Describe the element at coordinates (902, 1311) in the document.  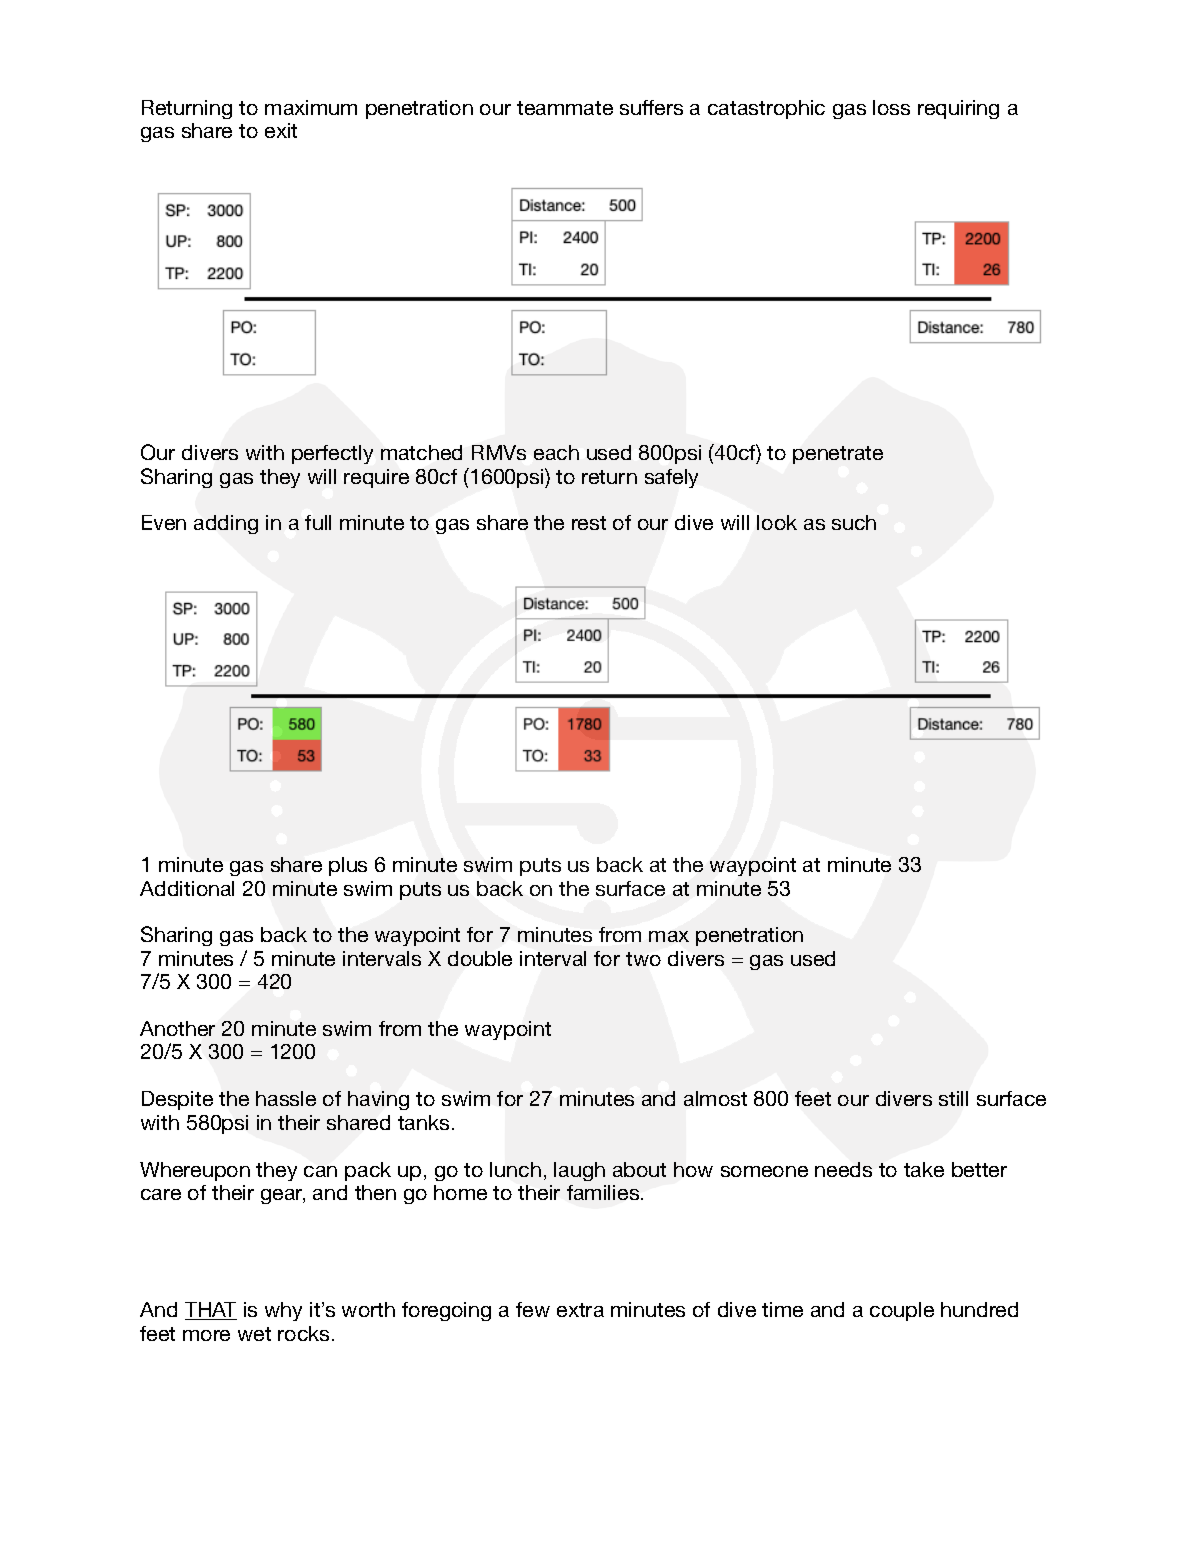
I see `couple` at that location.
